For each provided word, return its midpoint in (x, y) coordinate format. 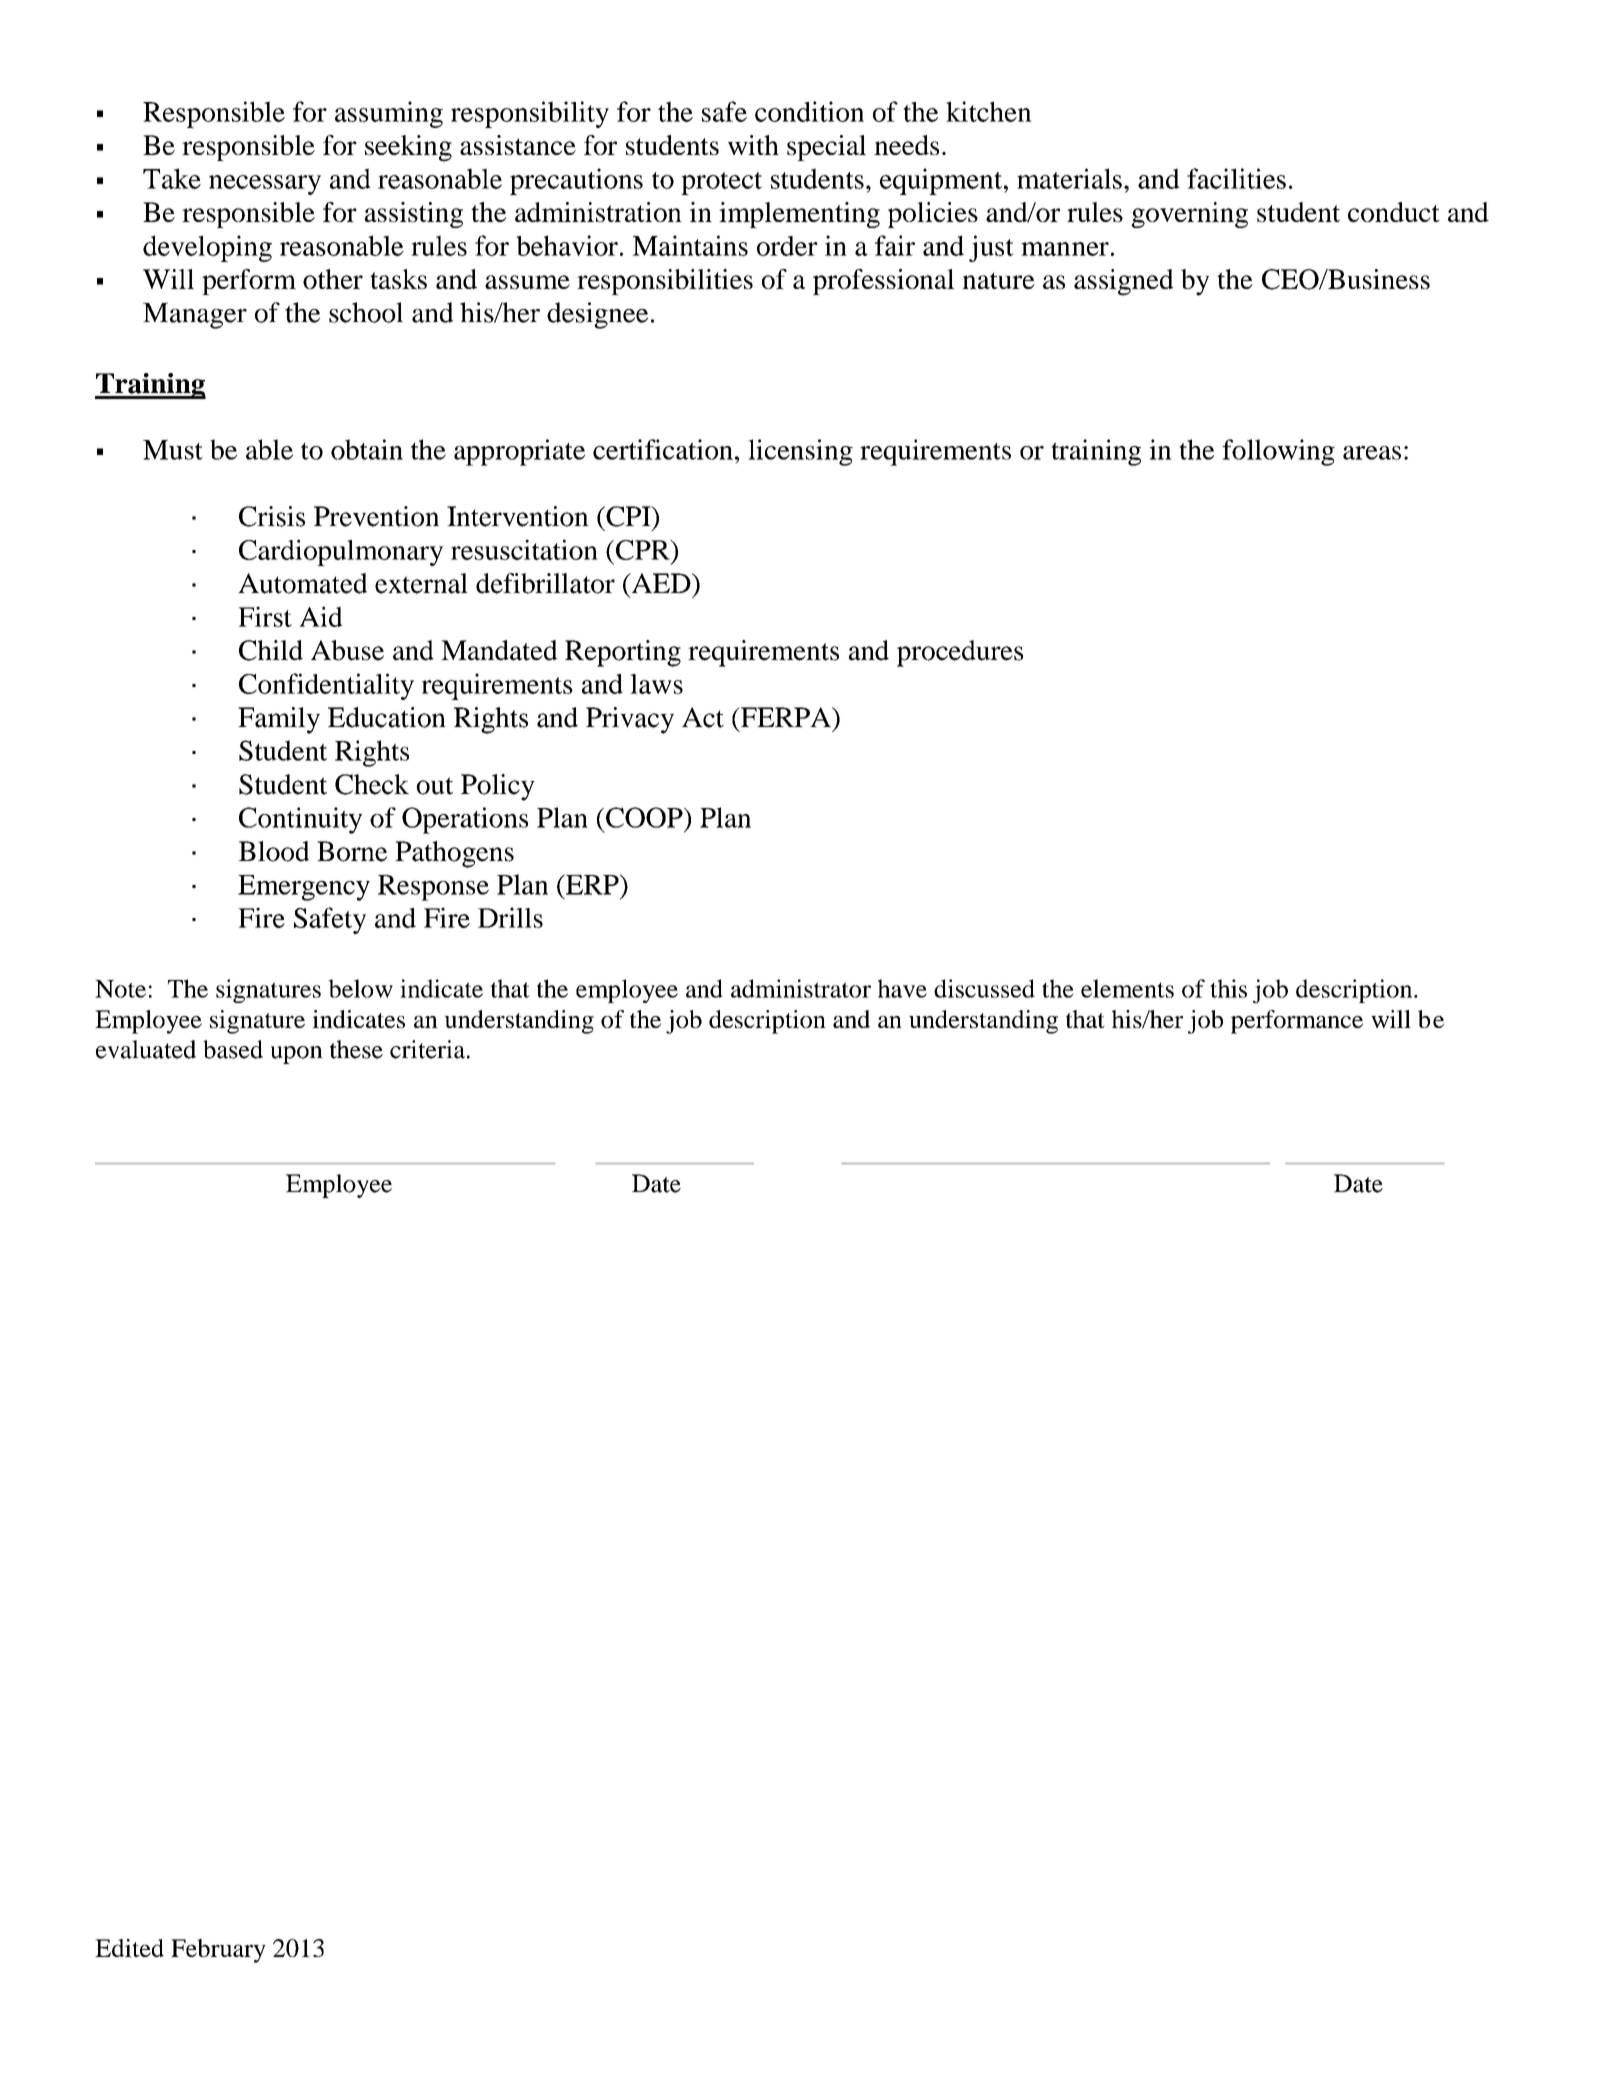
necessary (265, 185)
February (218, 1951)
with (753, 145)
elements (1127, 988)
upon (297, 1055)
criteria (427, 1049)
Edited (129, 1948)
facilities (1236, 178)
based (233, 1049)
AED (661, 583)
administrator (801, 988)
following (1278, 452)
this (1228, 988)
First (265, 616)
